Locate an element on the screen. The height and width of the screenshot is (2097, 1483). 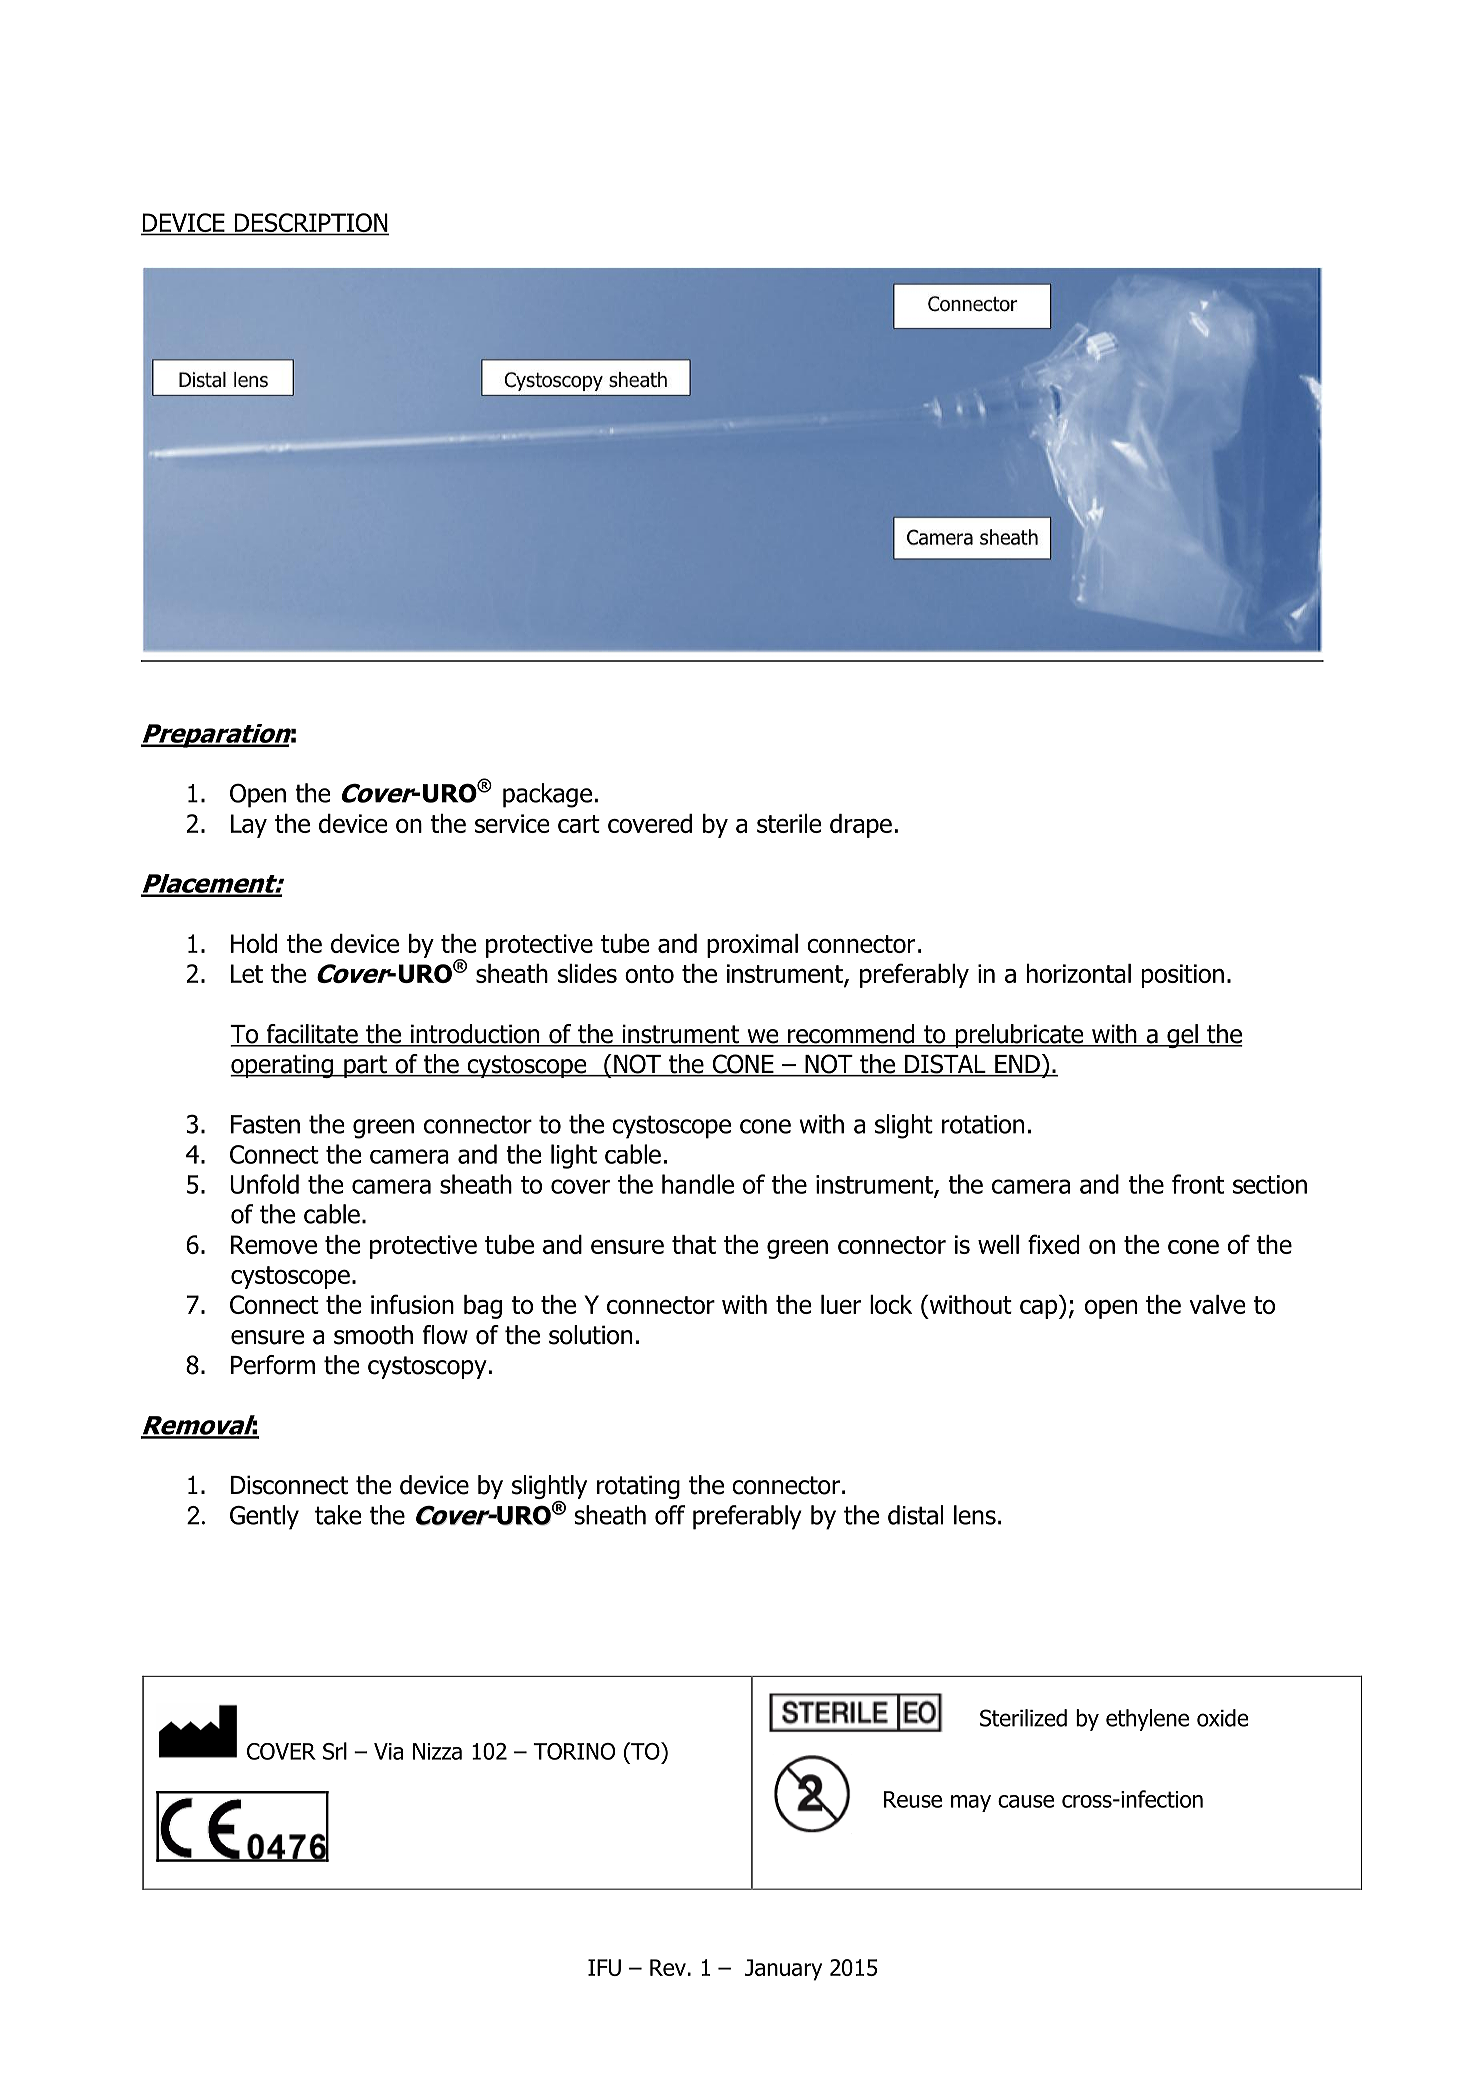
Lay is located at coordinates (249, 826).
